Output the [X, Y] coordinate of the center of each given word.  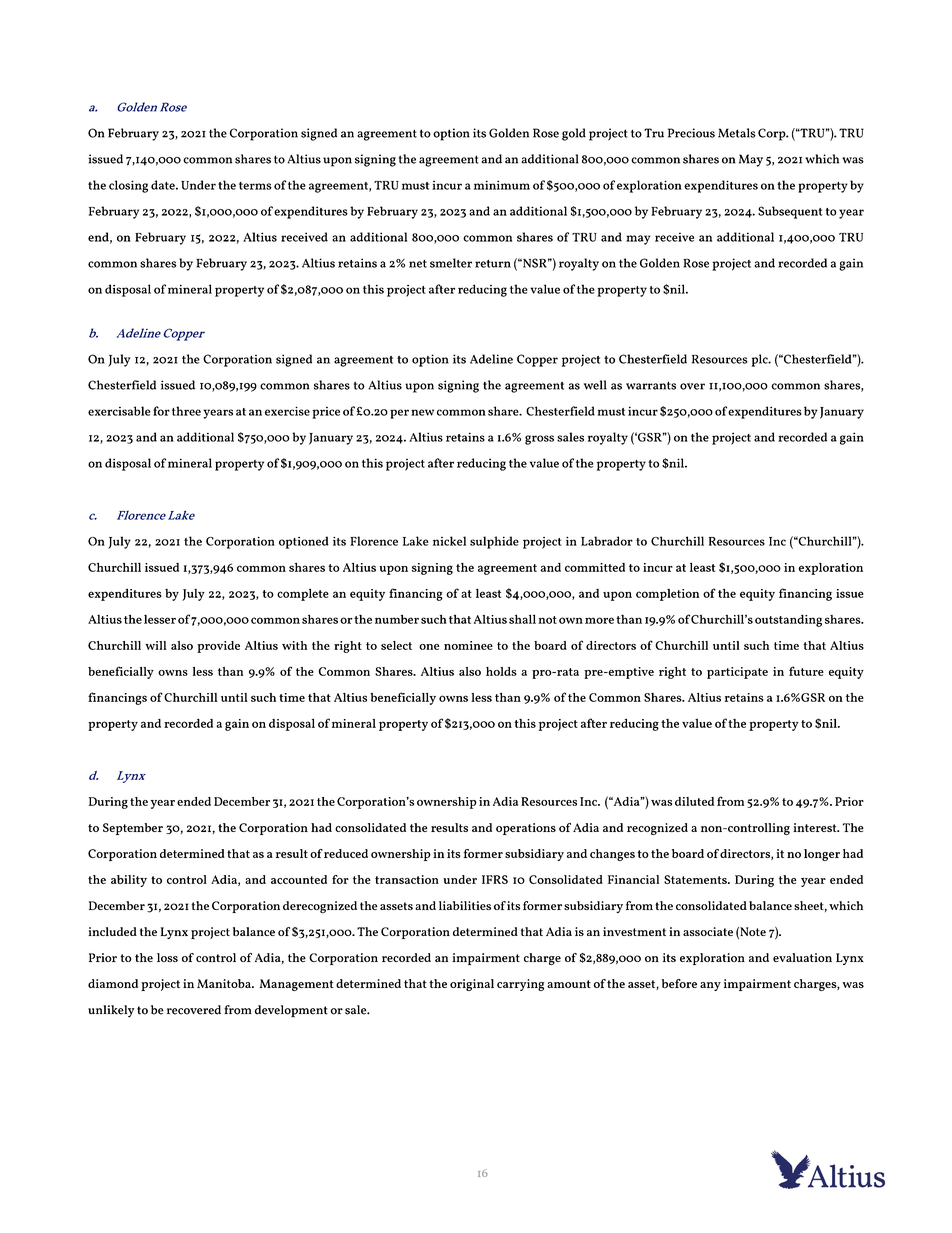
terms [255, 186]
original [472, 985]
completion [667, 595]
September [133, 829]
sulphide [494, 542]
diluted [694, 801]
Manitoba [225, 983]
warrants [651, 385]
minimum [502, 185]
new [422, 412]
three [186, 411]
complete [303, 595]
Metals [737, 133]
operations [526, 829]
